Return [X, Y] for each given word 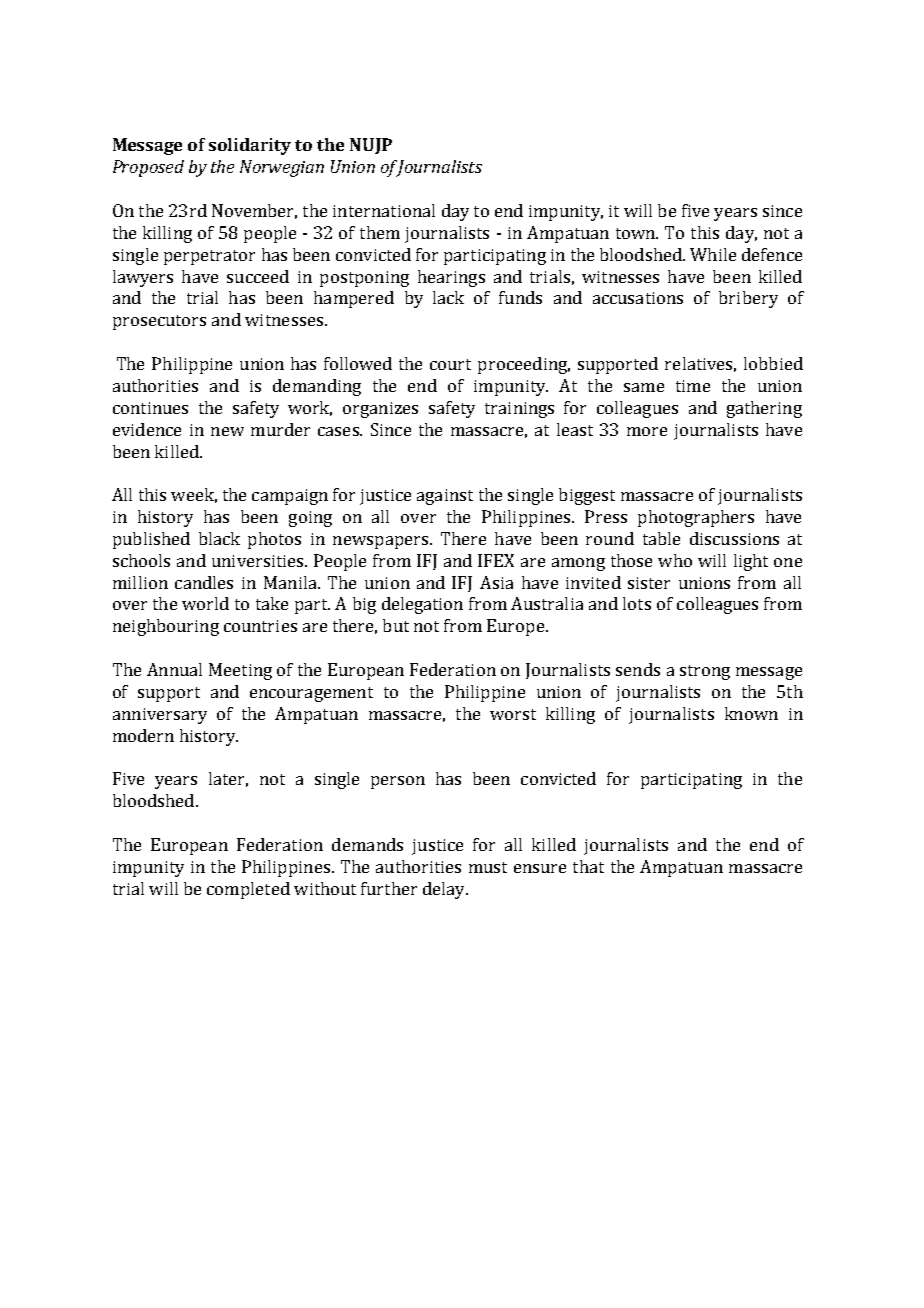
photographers [696, 518]
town [637, 233]
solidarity [250, 146]
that [588, 866]
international [384, 210]
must [488, 867]
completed [248, 890]
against [445, 497]
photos [274, 540]
